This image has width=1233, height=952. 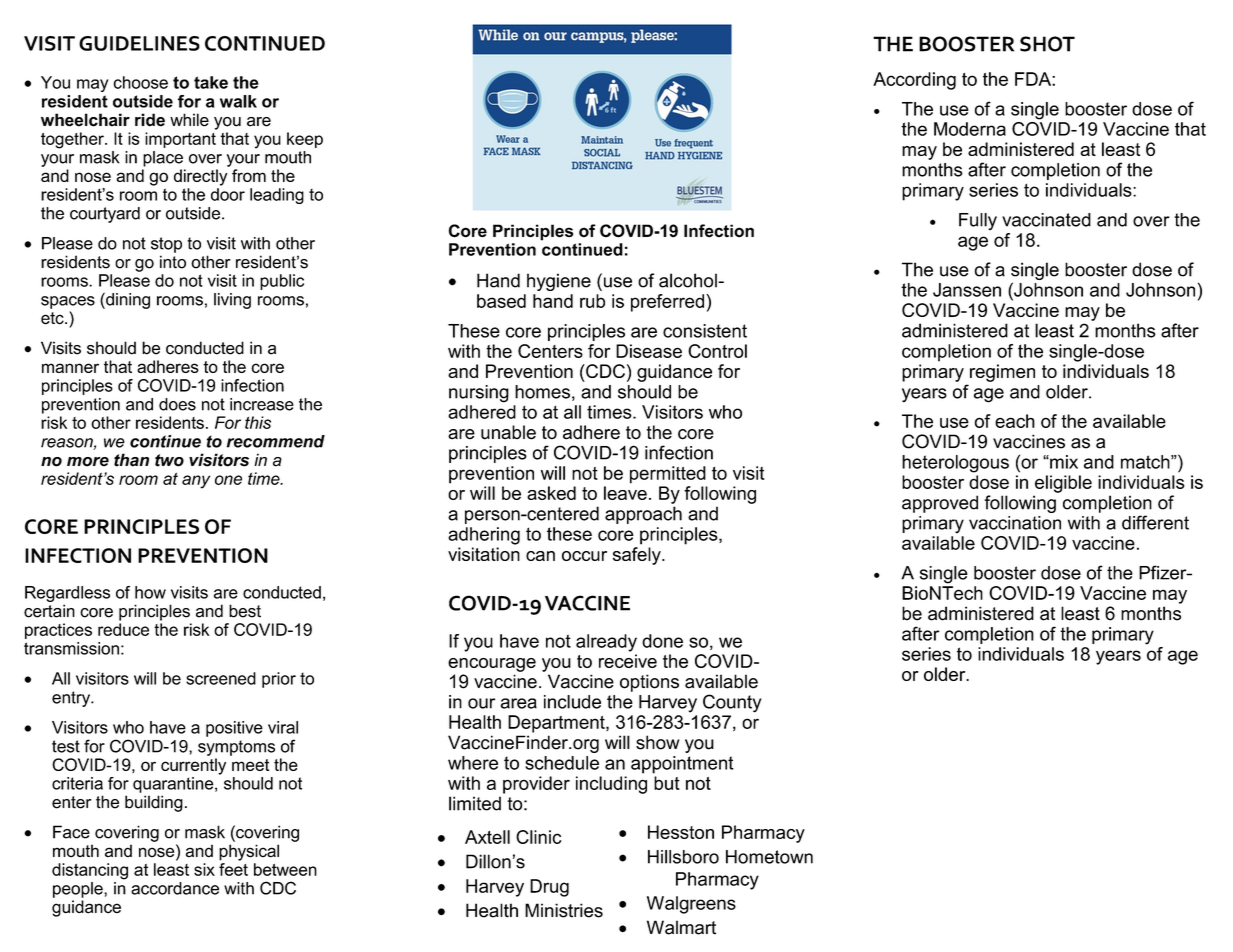 What do you see at coordinates (211, 82) in the image?
I see `take` at bounding box center [211, 82].
